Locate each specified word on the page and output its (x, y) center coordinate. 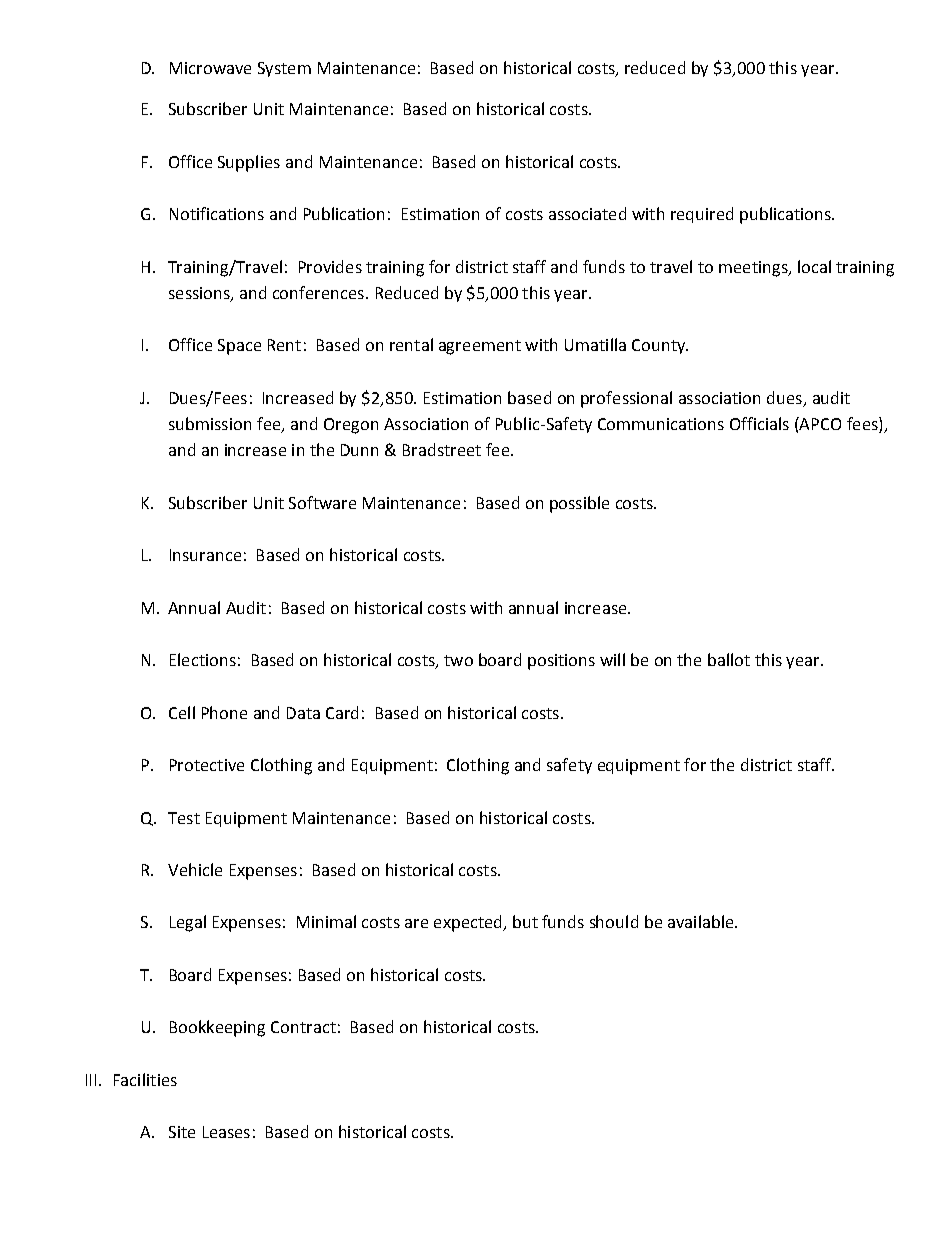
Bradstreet (442, 449)
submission (210, 423)
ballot (729, 659)
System (284, 69)
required (702, 215)
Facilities (145, 1079)
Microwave (210, 68)
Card (342, 712)
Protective (207, 765)
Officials (759, 423)
